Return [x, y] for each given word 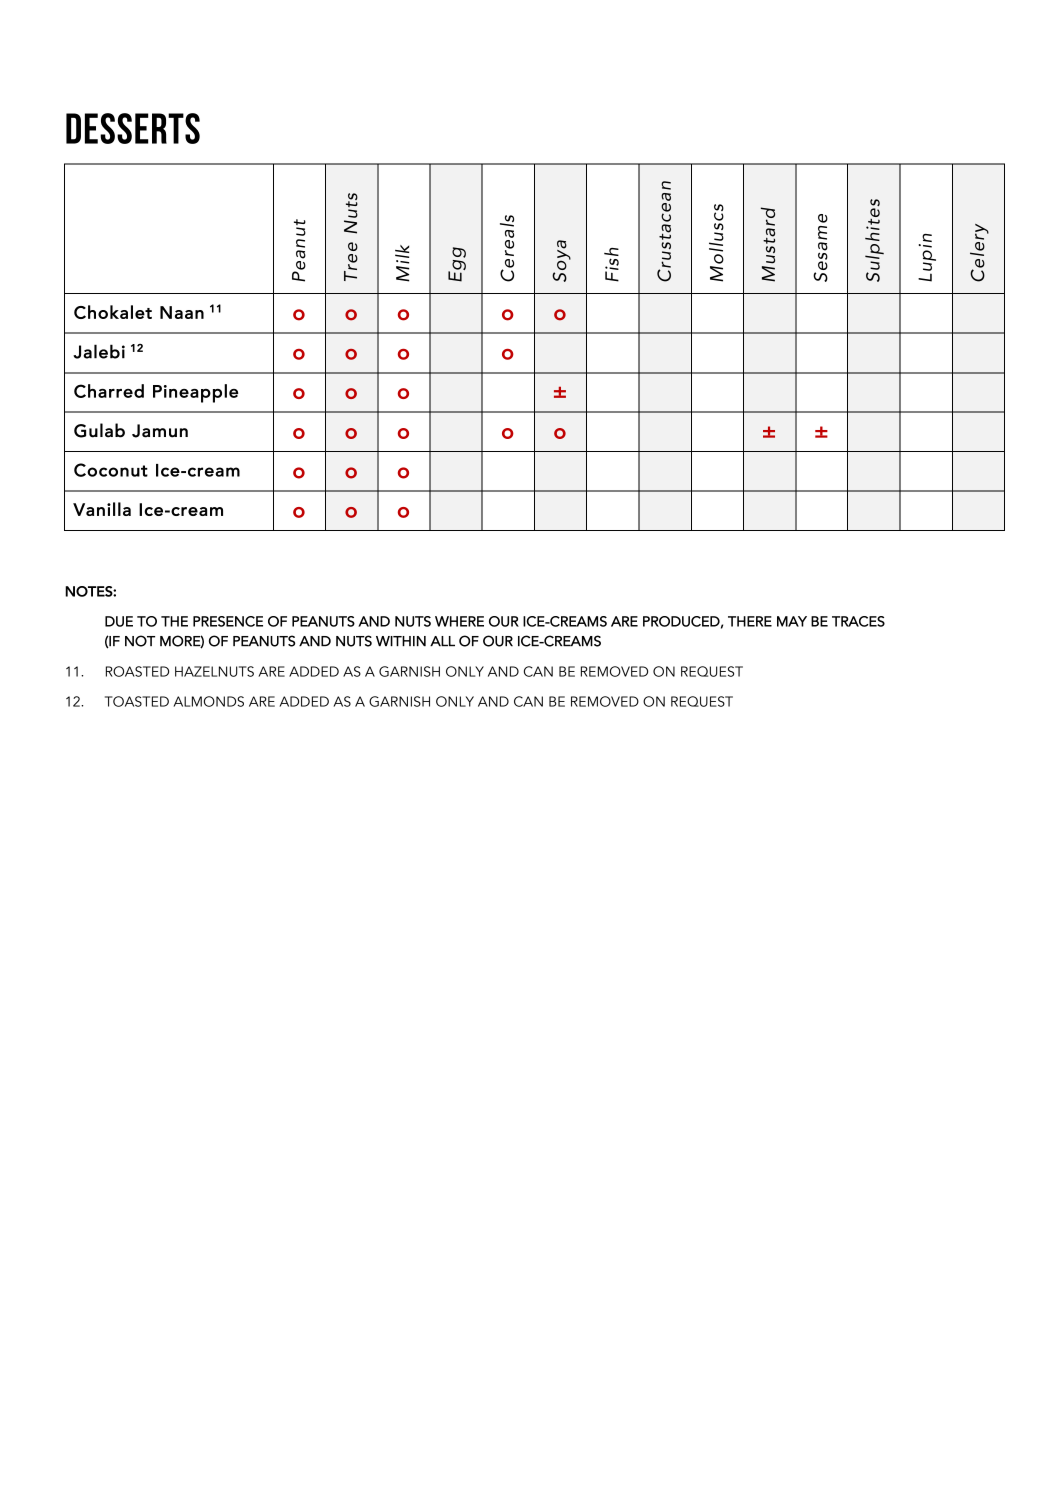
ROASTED [137, 671]
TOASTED [137, 701]
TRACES [858, 621]
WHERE [459, 621]
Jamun [160, 431]
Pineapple [195, 393]
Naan [182, 312]
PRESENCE [228, 621]
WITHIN [401, 641]
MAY [792, 621]
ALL [442, 641]
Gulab [99, 430]
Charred [109, 391]
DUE [119, 621]
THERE [750, 621]
